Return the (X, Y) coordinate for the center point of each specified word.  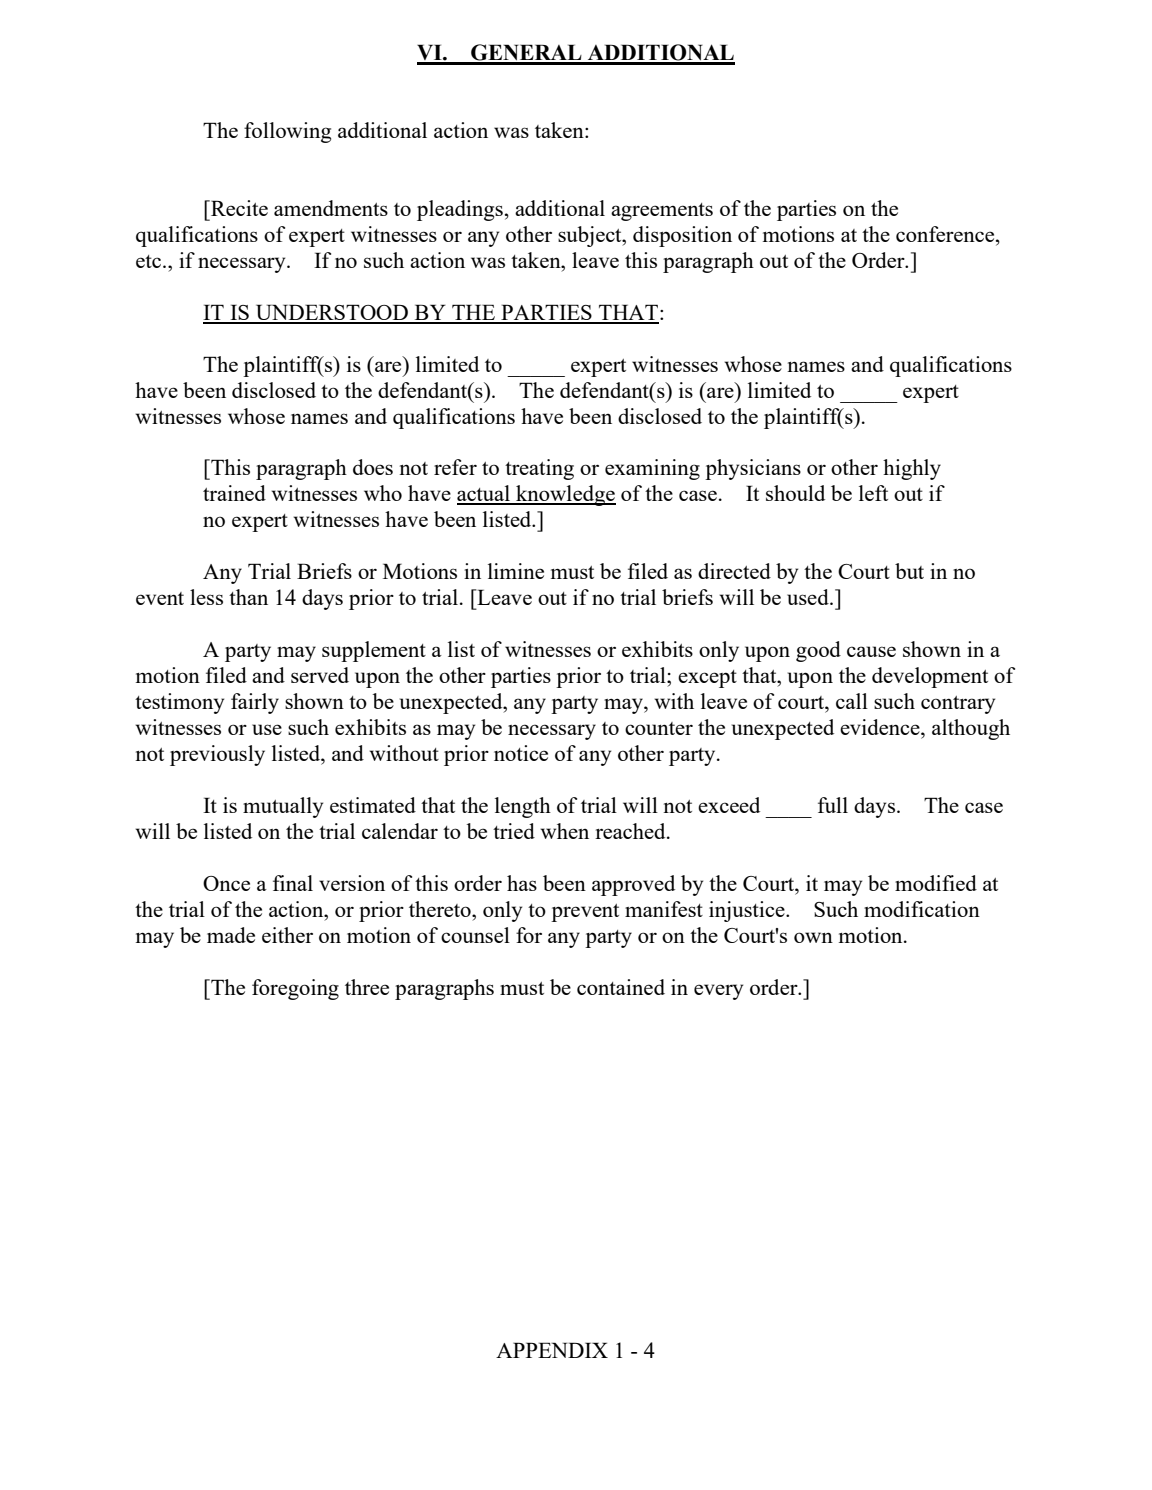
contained (621, 987)
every (718, 992)
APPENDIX (552, 1350)
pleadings (460, 210)
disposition (682, 236)
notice (521, 753)
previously (217, 755)
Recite (238, 208)
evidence (881, 727)
